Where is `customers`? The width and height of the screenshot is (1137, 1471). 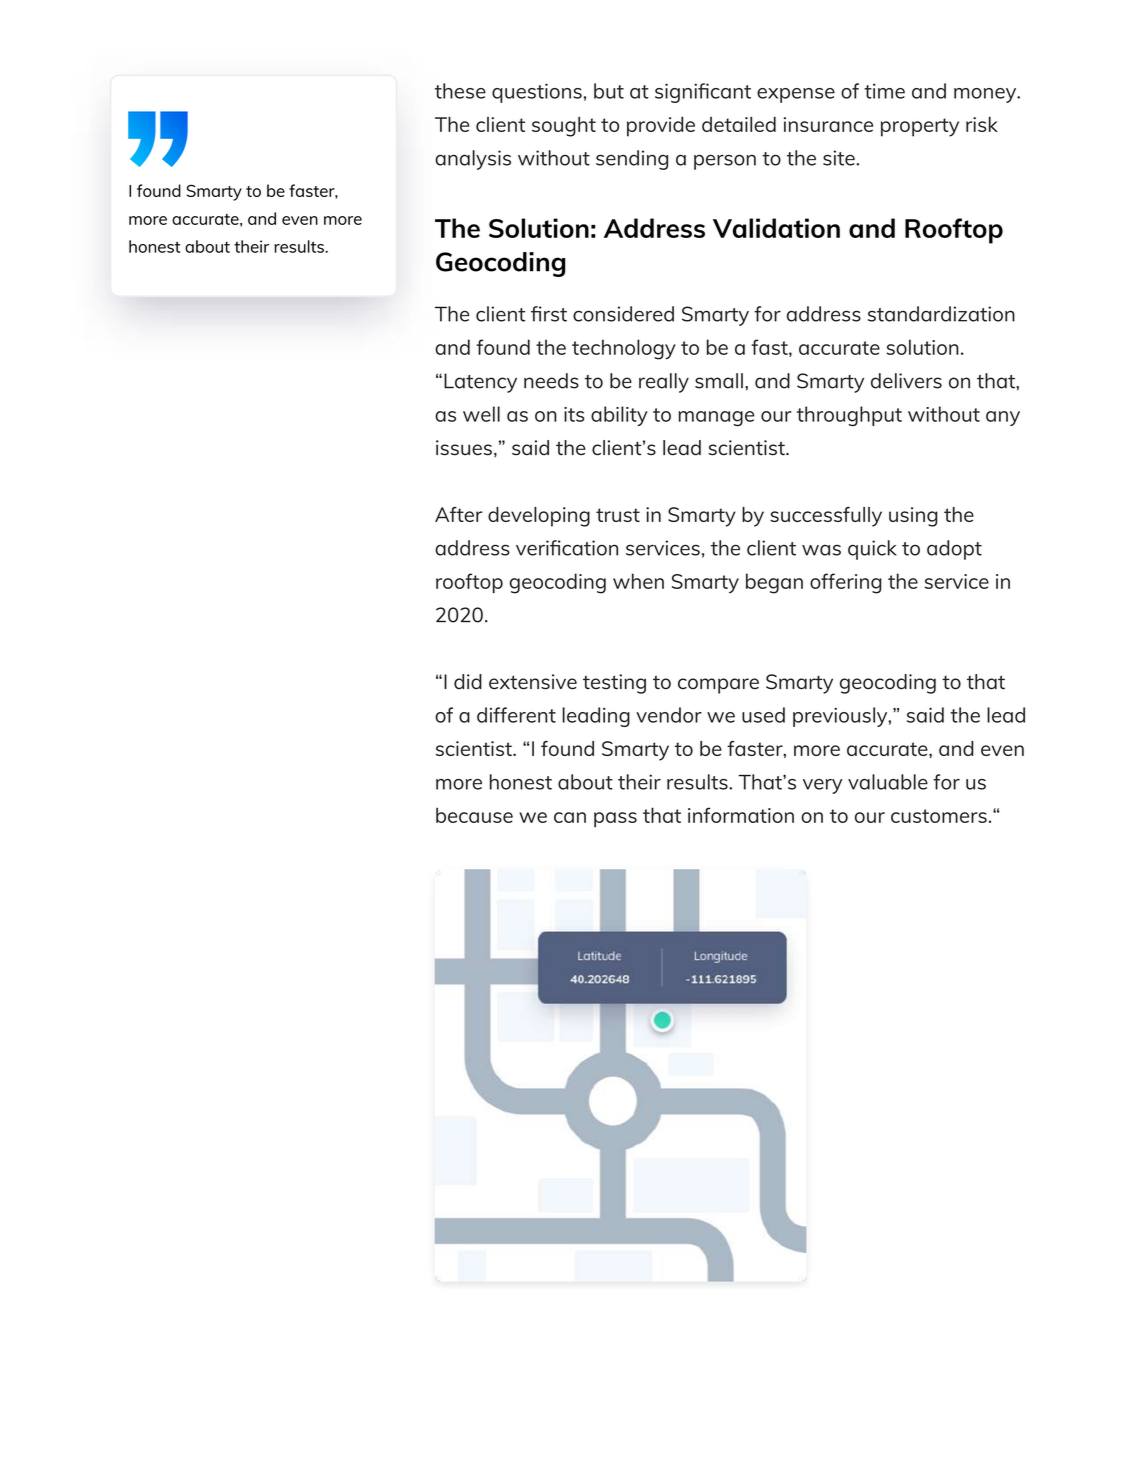 customers is located at coordinates (939, 816).
